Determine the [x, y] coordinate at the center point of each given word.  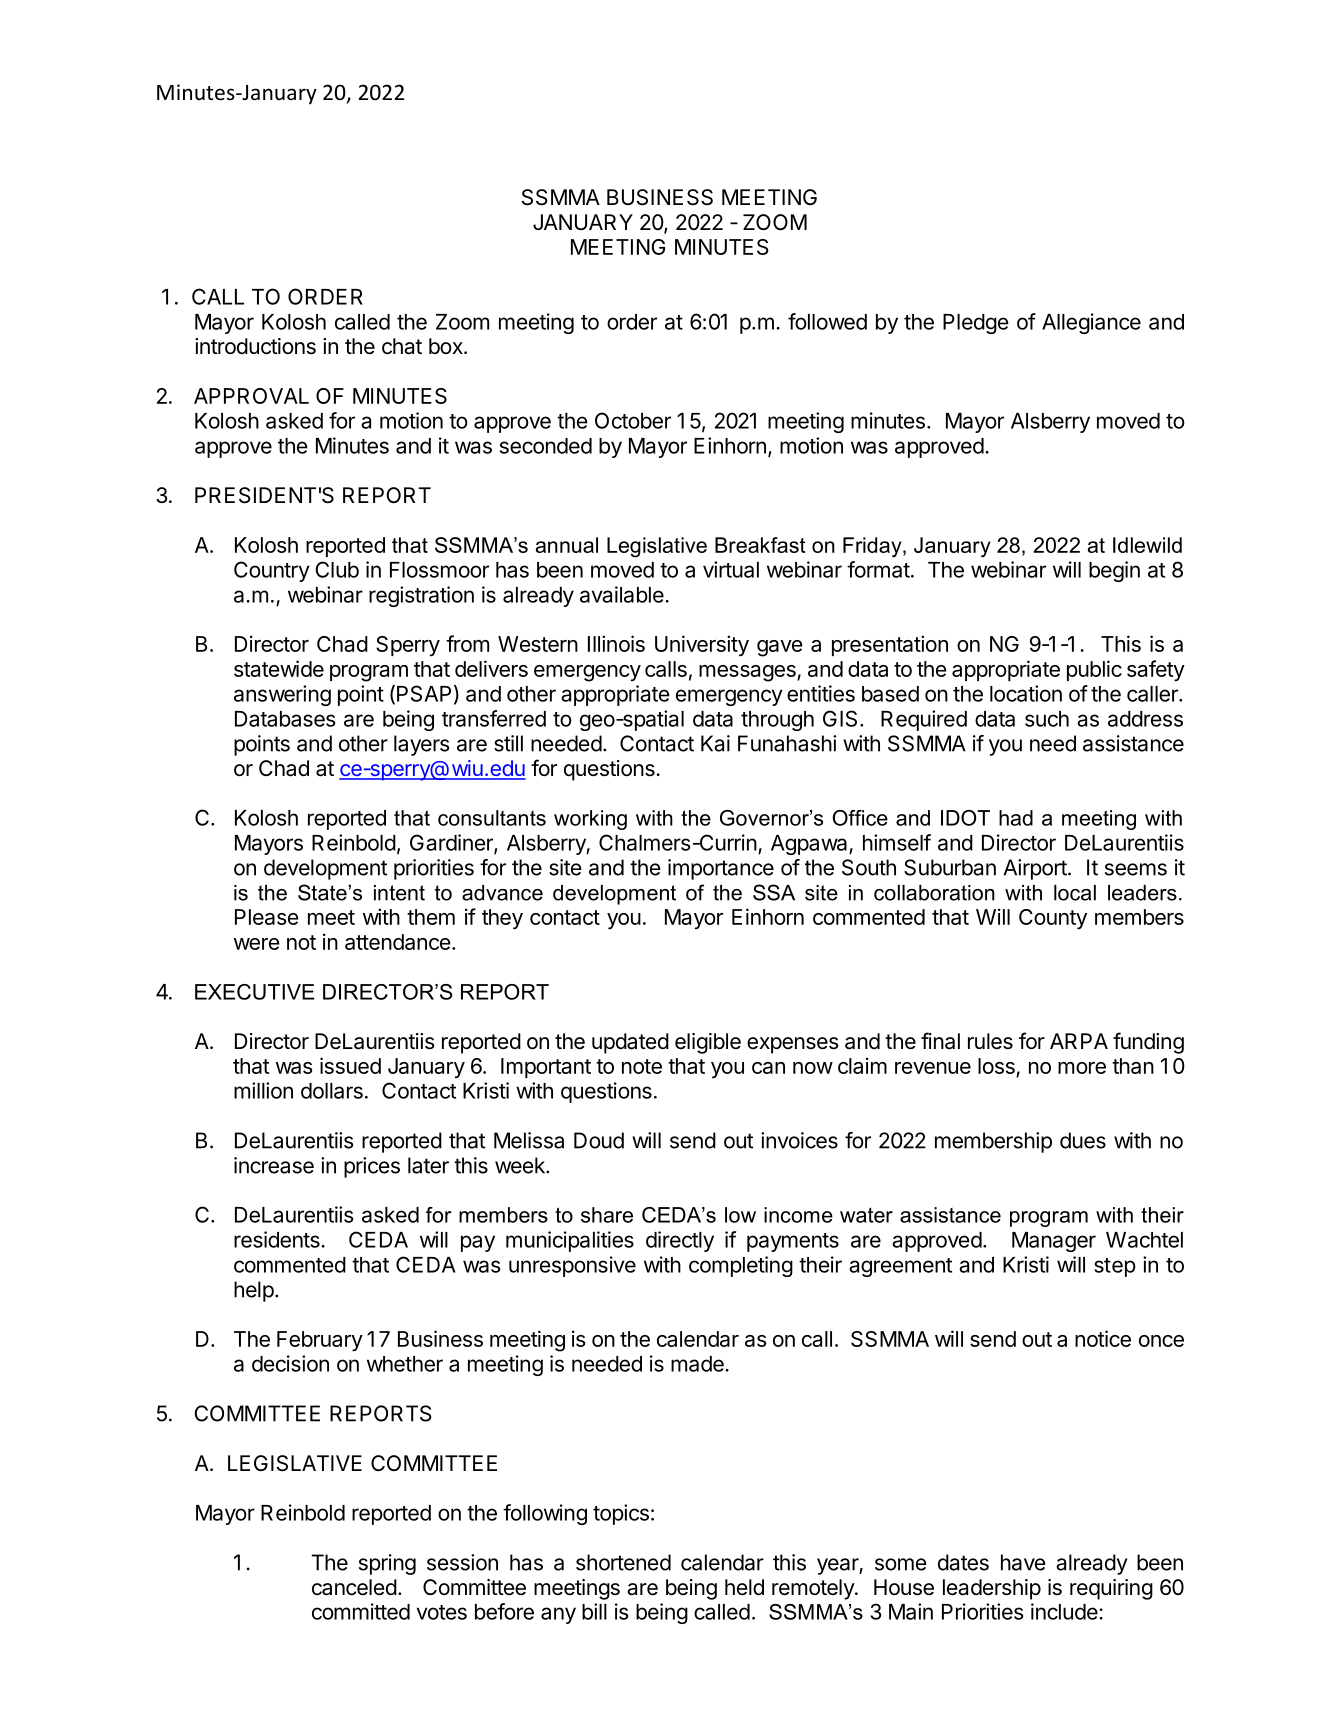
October [633, 420]
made [698, 1364]
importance [721, 869]
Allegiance [1091, 323]
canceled [354, 1587]
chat [402, 346]
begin [1114, 571]
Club [337, 569]
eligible [708, 1043]
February [320, 1341]
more [1082, 1068]
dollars [332, 1091]
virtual [731, 569]
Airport [1035, 869]
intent [399, 893]
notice [1103, 1338]
